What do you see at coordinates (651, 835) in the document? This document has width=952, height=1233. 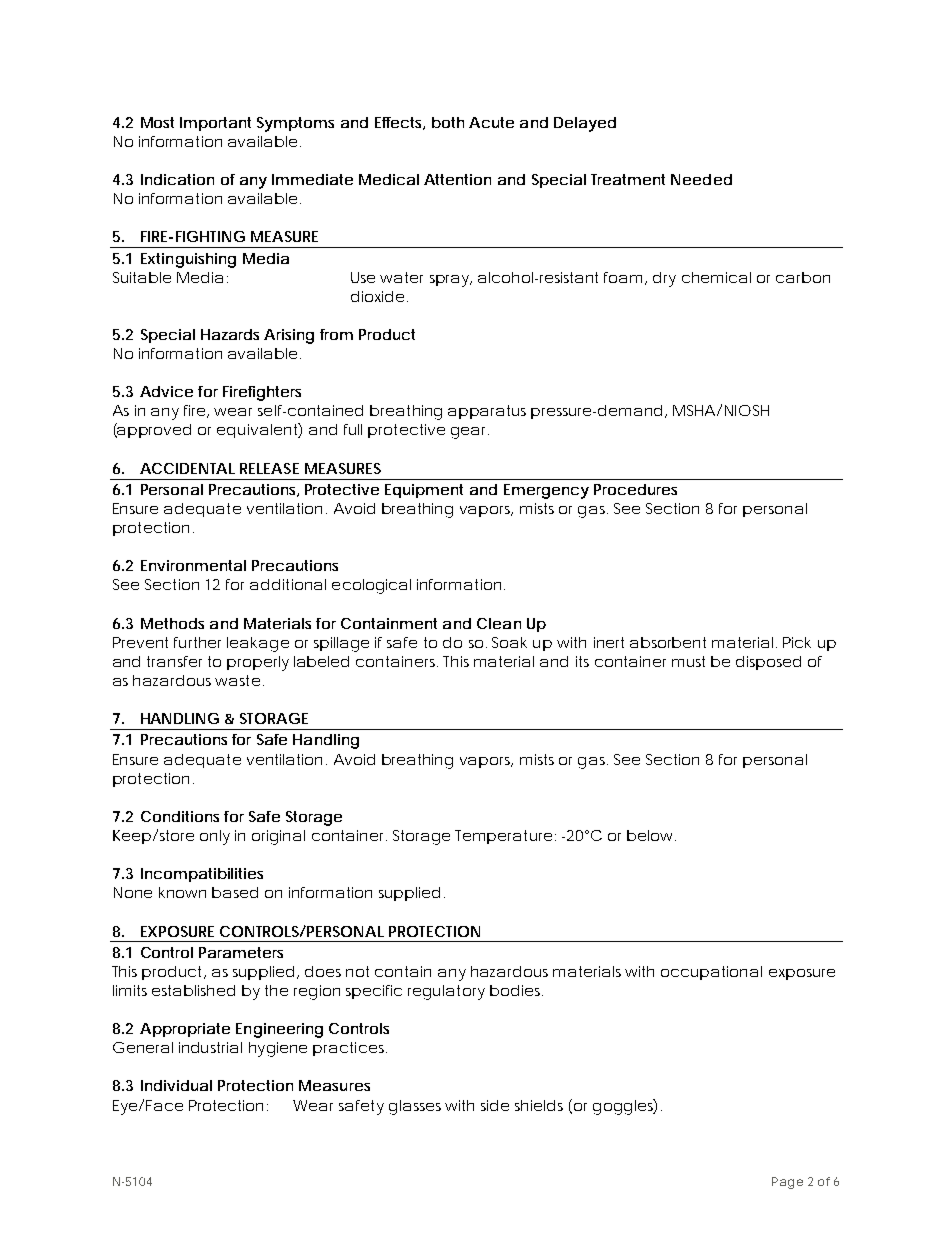 I see `below` at bounding box center [651, 835].
